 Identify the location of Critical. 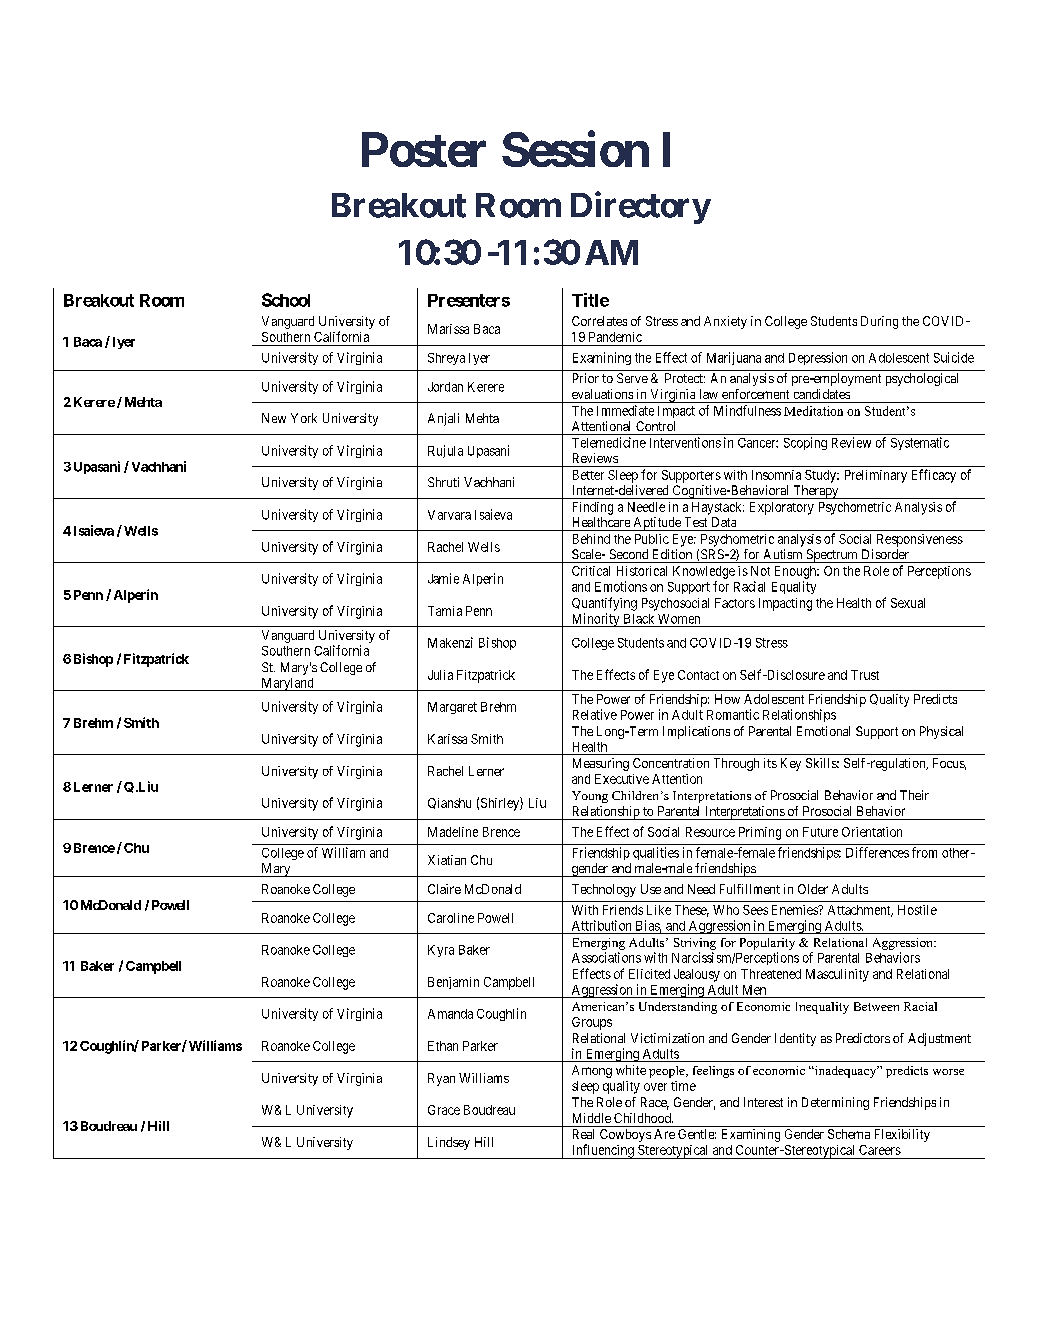
(591, 571).
